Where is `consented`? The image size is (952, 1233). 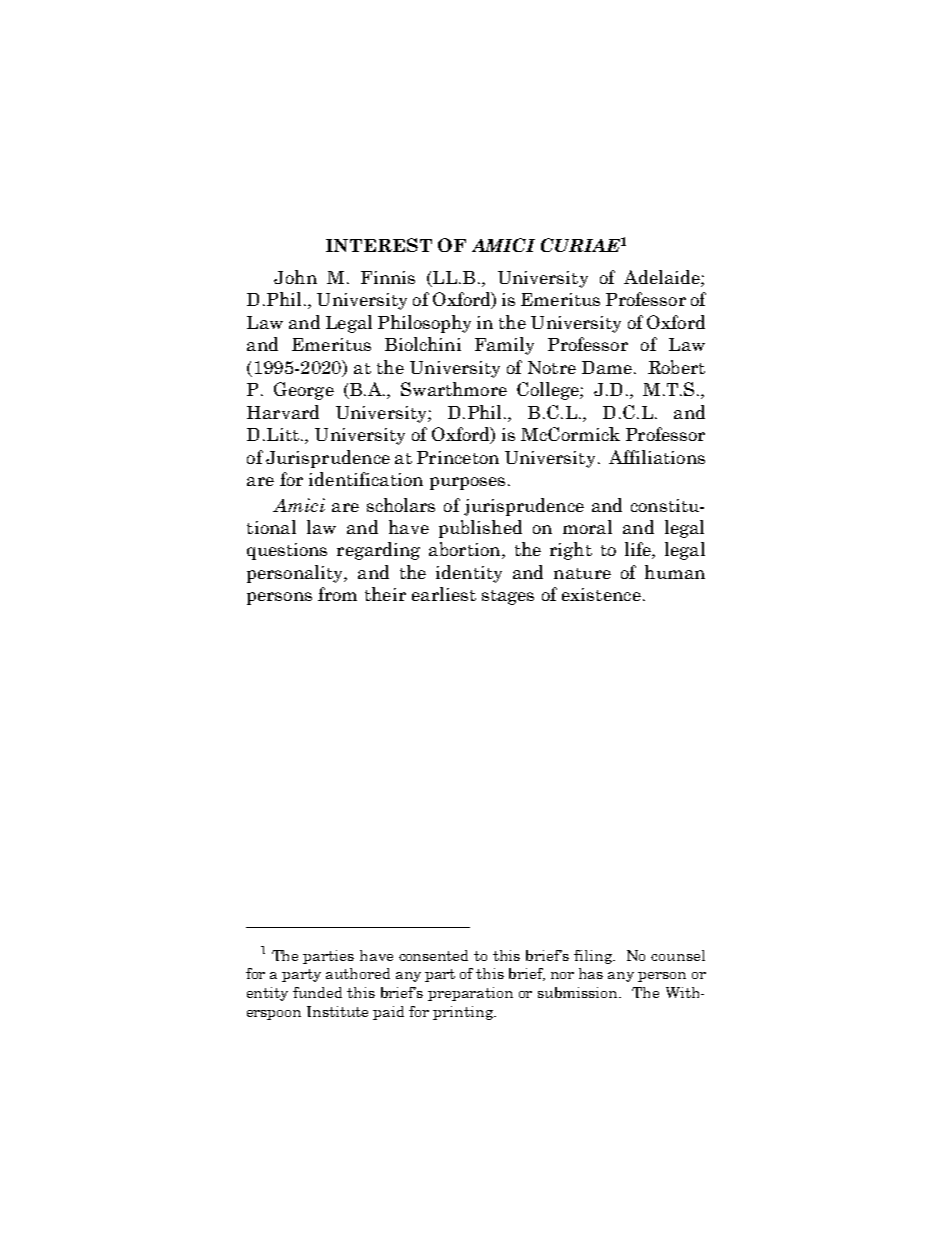
consented is located at coordinates (433, 955).
